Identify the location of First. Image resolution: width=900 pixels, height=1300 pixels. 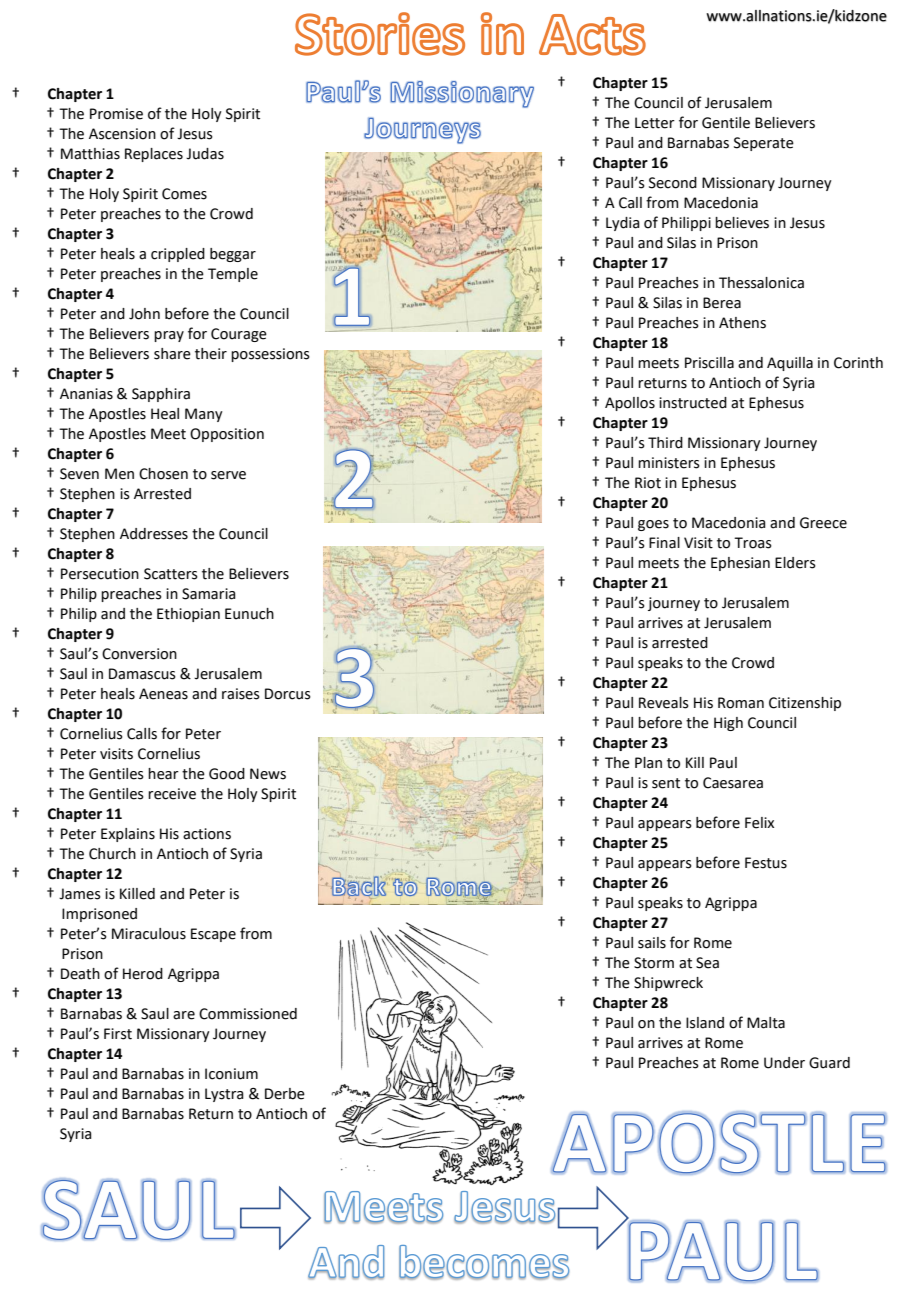
(118, 1034).
